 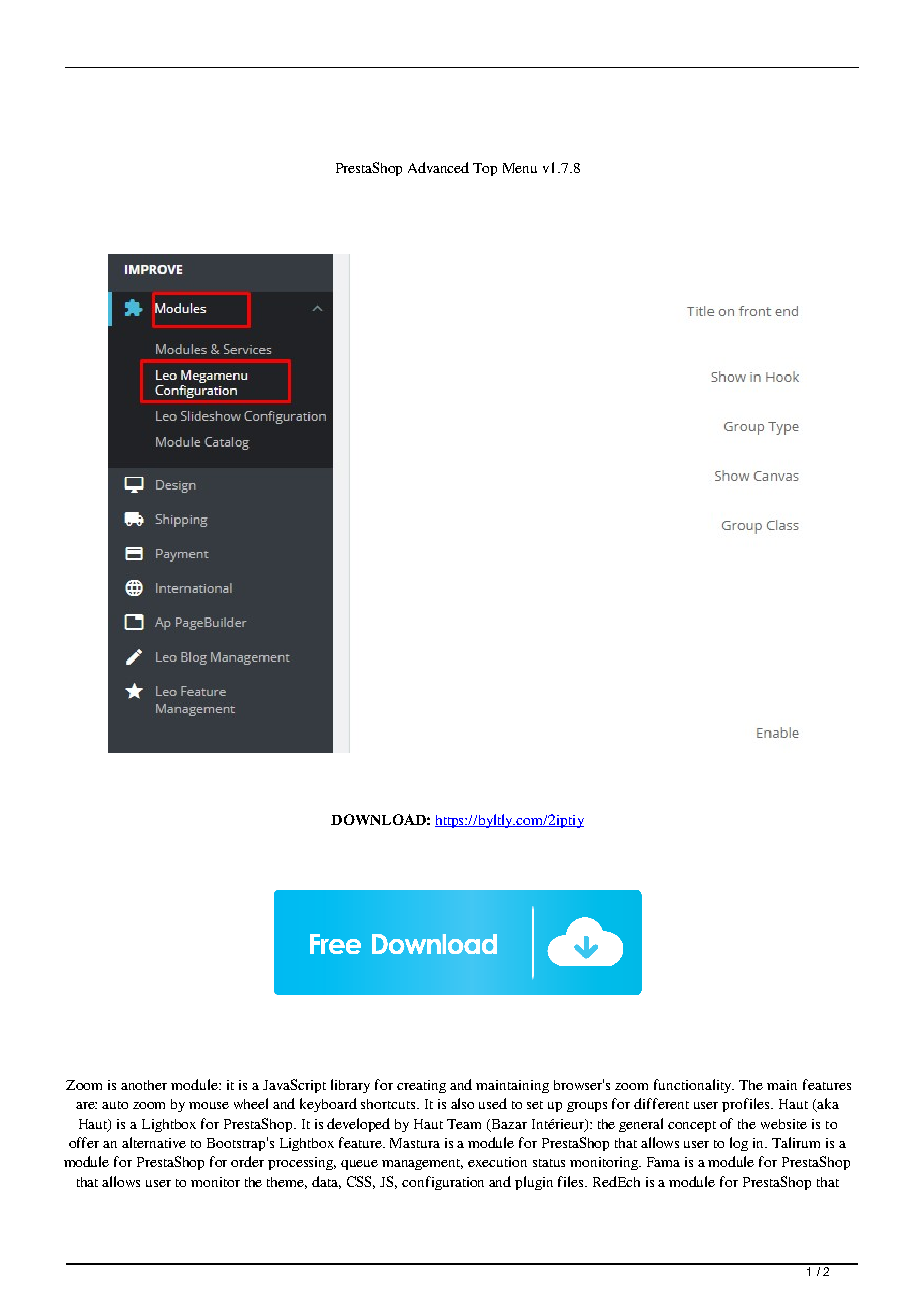 What do you see at coordinates (694, 1086) in the document?
I see `functionality` at bounding box center [694, 1086].
